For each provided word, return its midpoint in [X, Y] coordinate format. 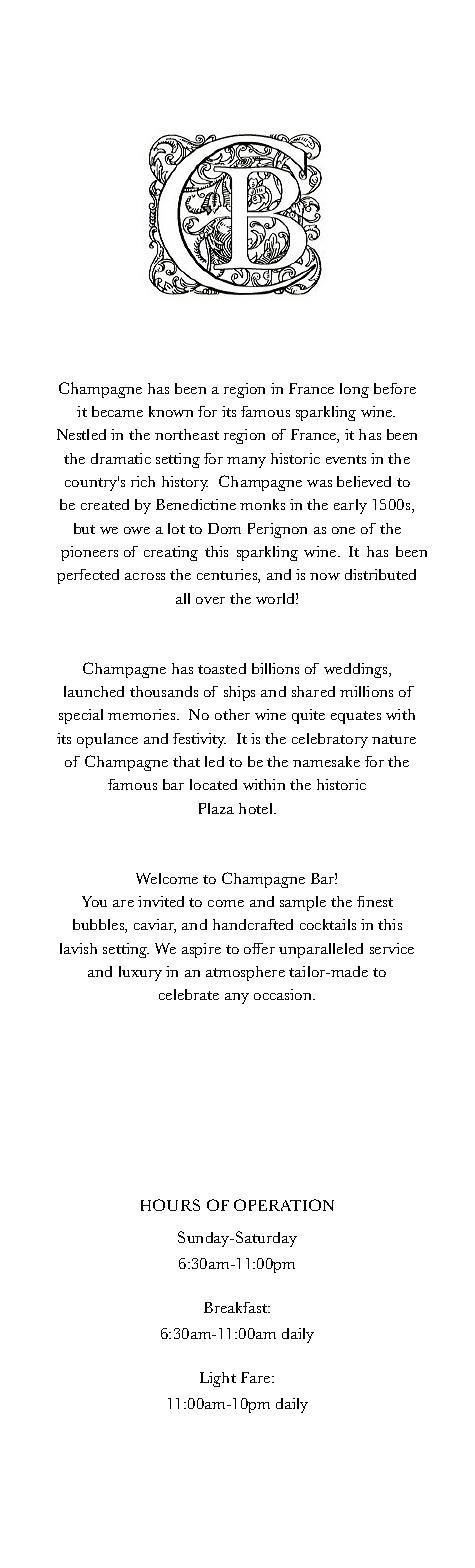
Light [218, 1379]
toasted [222, 668]
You [94, 901]
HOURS [170, 1205]
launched [94, 691]
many [246, 462]
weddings [357, 670]
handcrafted [253, 924]
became [117, 411]
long [354, 390]
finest [375, 901]
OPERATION [284, 1205]
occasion [284, 994]
